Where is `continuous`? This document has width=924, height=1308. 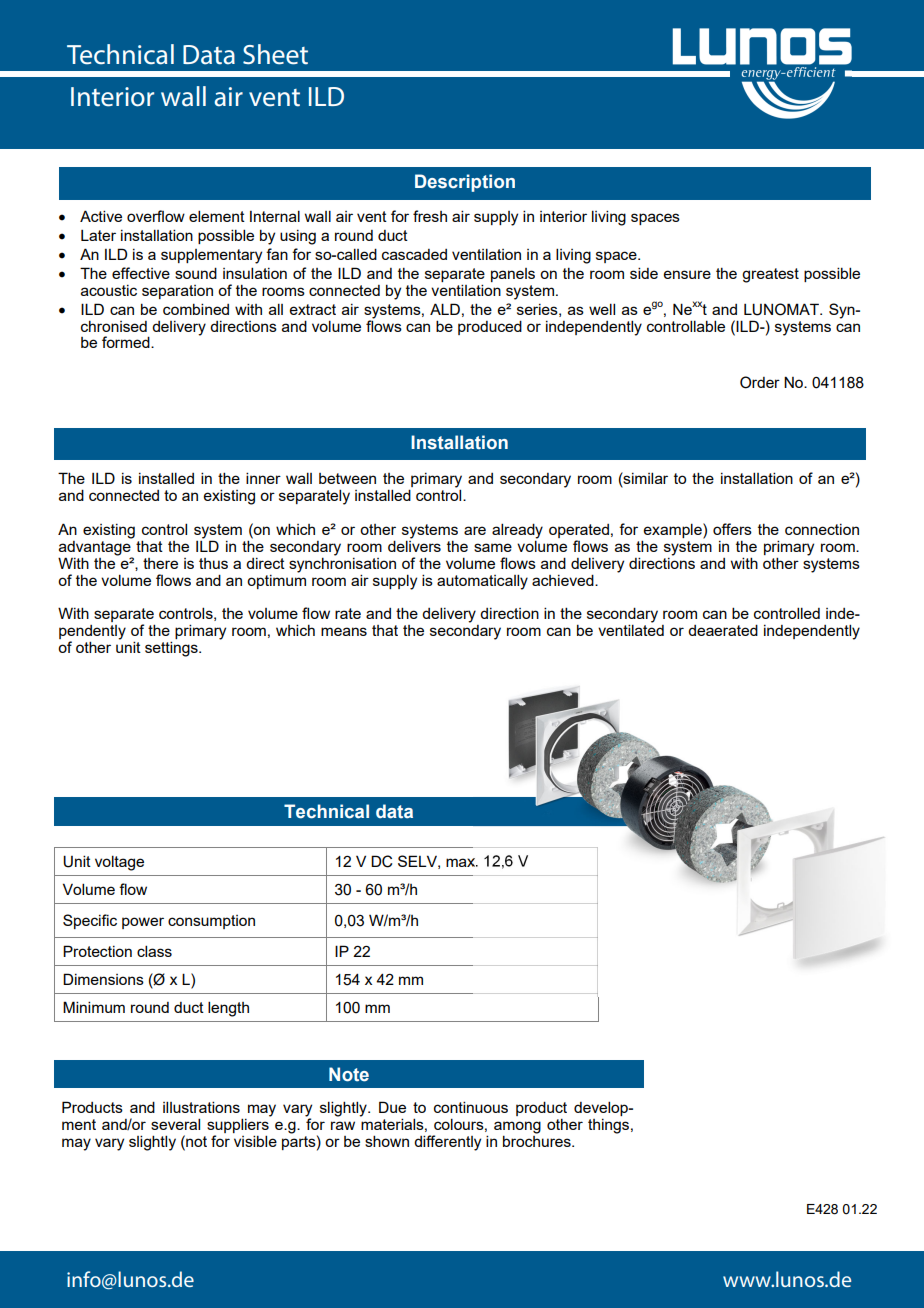 continuous is located at coordinates (471, 1107).
